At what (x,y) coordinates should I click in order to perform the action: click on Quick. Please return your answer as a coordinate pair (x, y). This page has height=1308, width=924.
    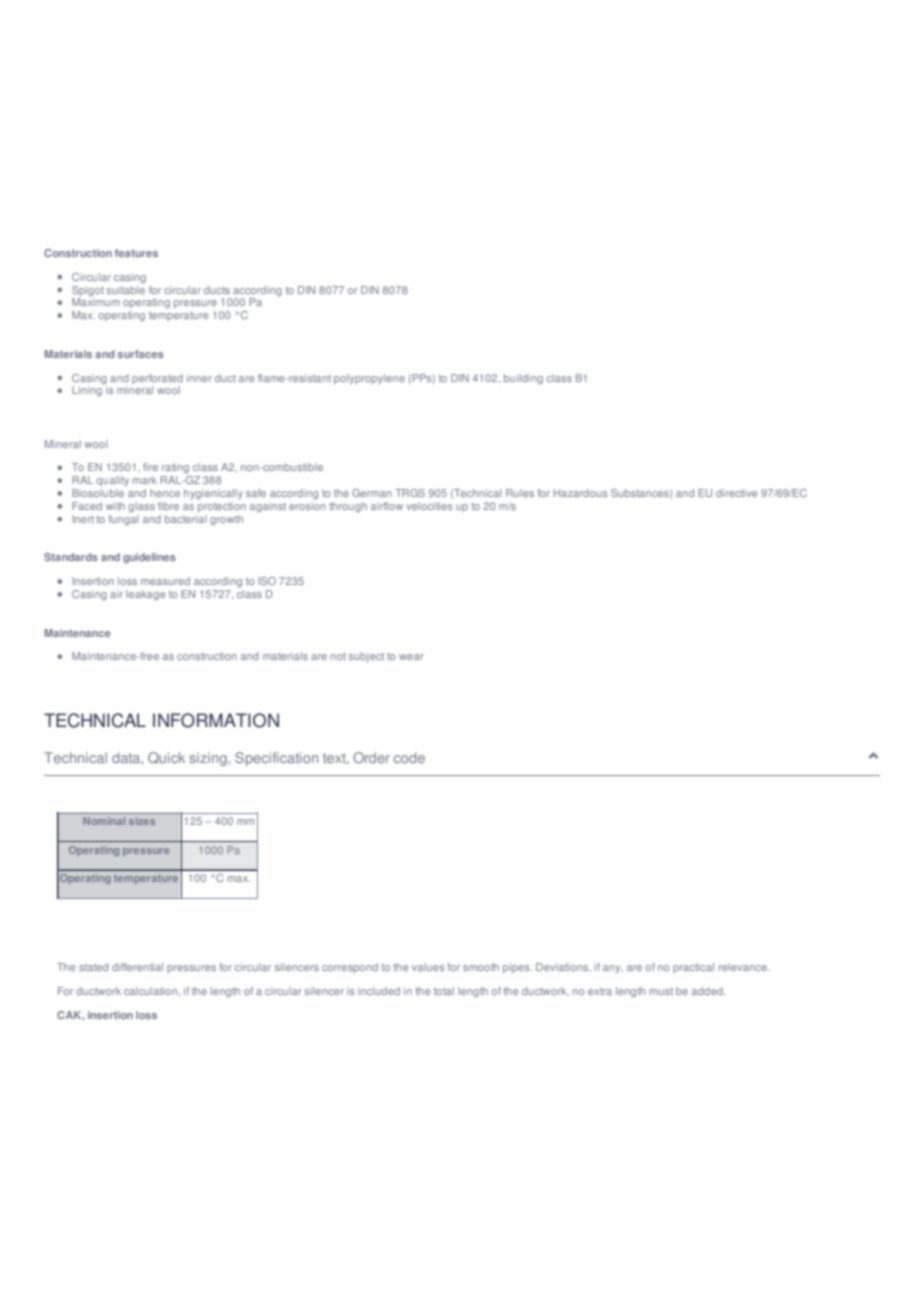
    Looking at the image, I should click on (166, 758).
